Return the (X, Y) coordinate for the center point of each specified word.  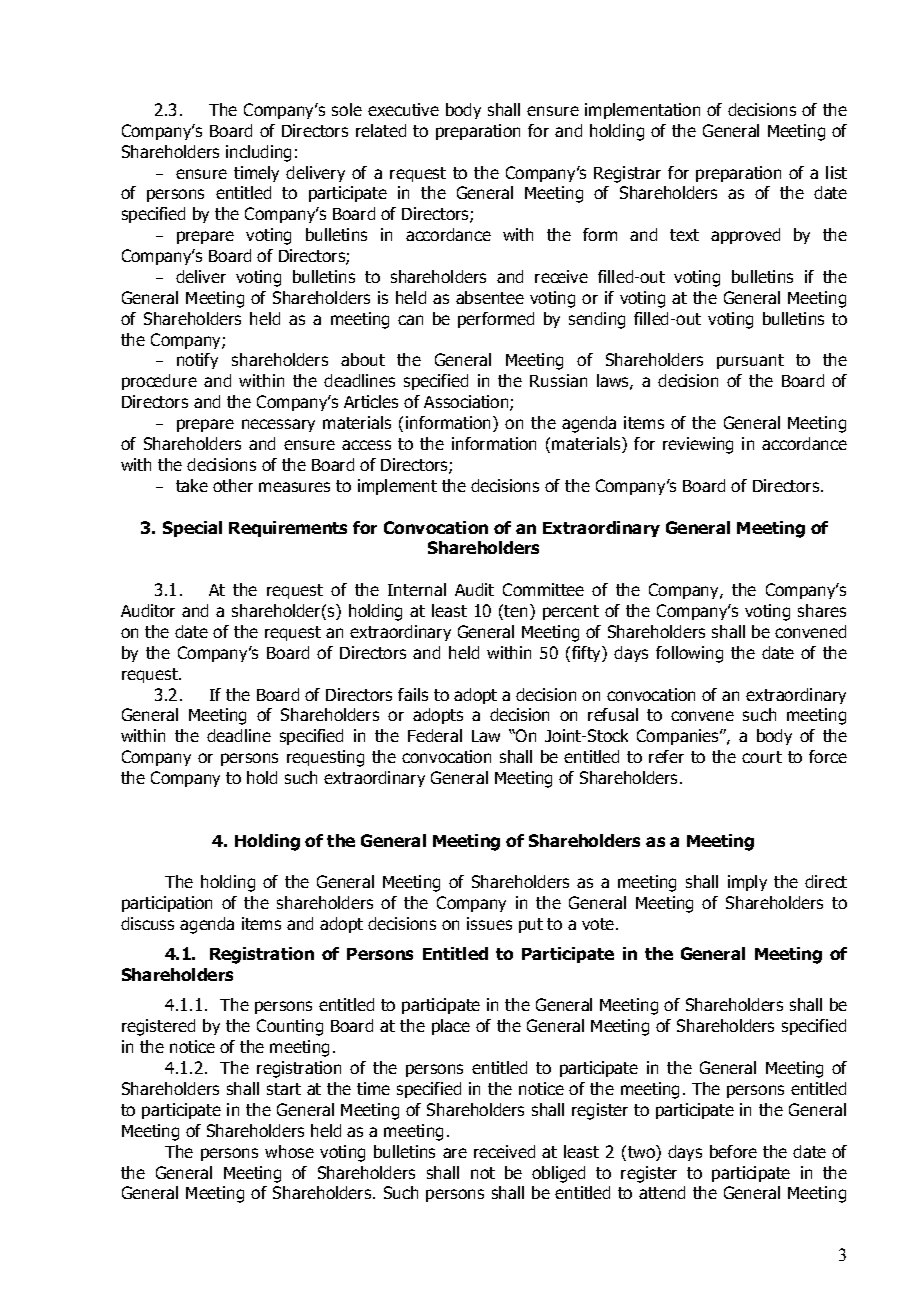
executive (403, 109)
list (836, 172)
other (233, 485)
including (258, 153)
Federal (435, 735)
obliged (558, 1174)
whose (289, 1151)
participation (167, 904)
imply (747, 883)
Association (467, 403)
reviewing (698, 445)
